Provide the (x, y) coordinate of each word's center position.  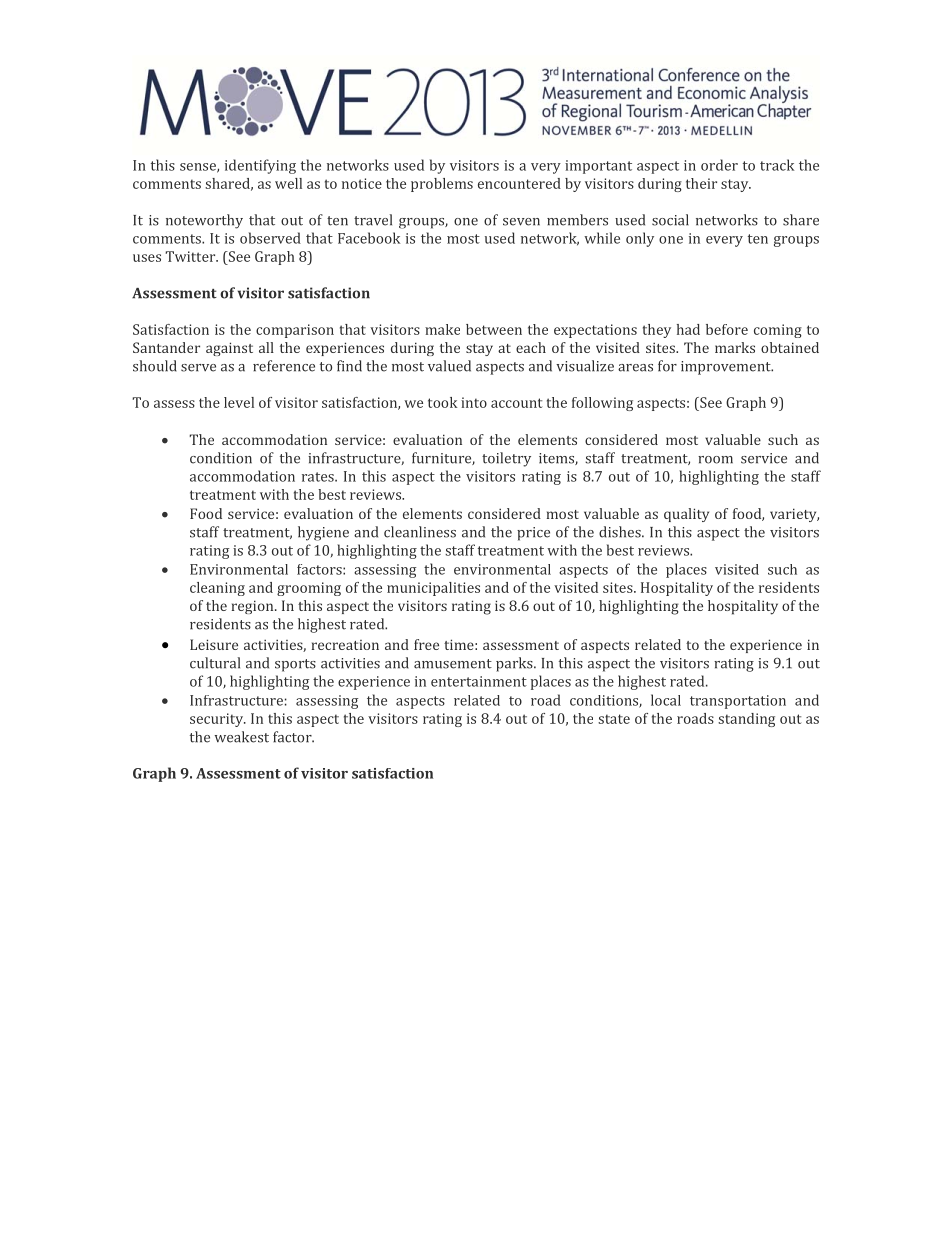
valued (449, 366)
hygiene (323, 533)
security (217, 720)
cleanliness (420, 532)
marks (735, 347)
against (229, 349)
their (701, 183)
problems (442, 185)
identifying (260, 166)
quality (686, 515)
